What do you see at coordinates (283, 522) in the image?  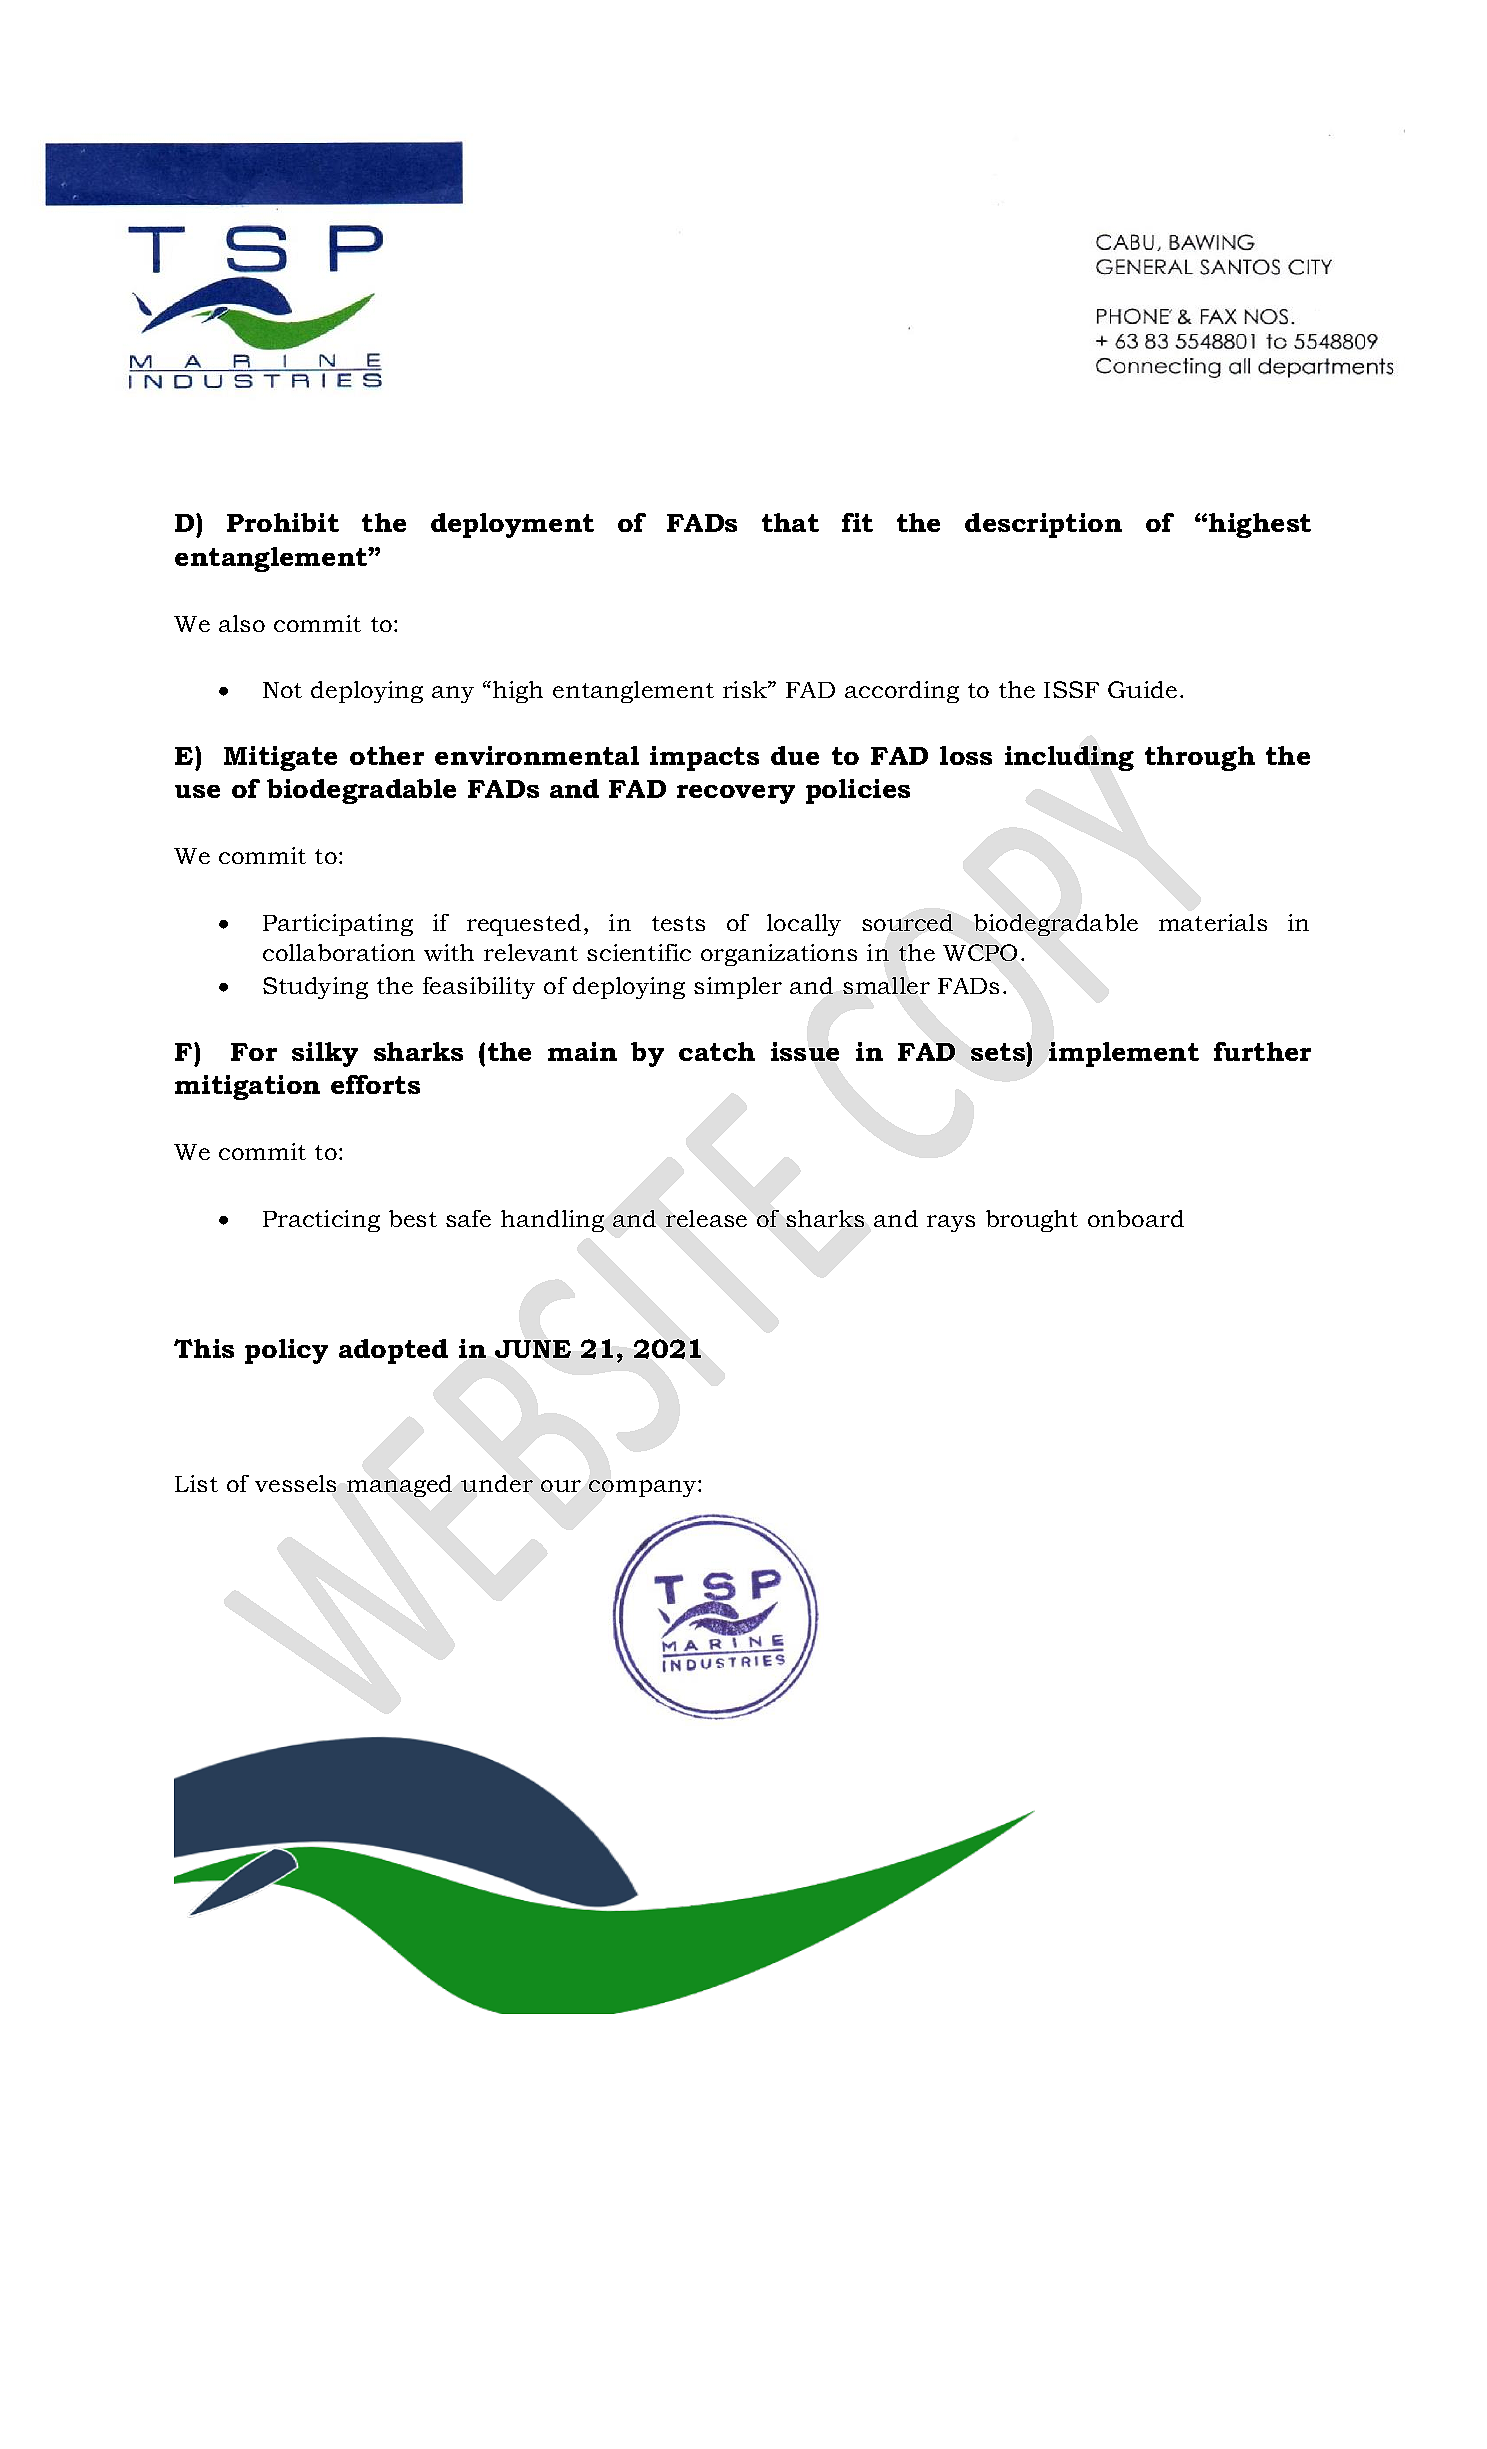 I see `Prohibit` at bounding box center [283, 522].
